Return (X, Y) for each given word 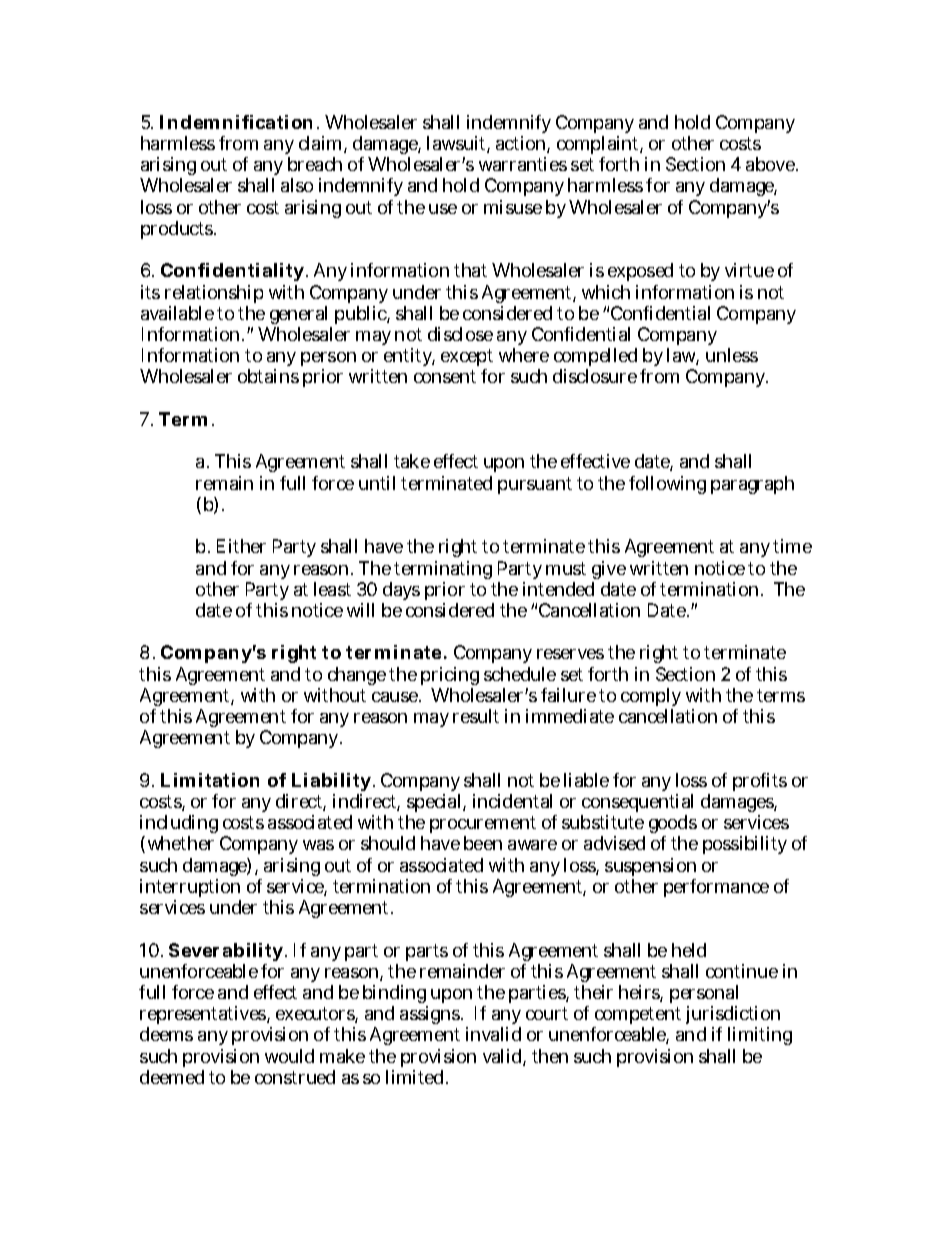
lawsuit (458, 144)
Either (241, 546)
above (772, 164)
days (401, 591)
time (792, 546)
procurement (483, 826)
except (467, 359)
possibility (745, 845)
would (289, 1056)
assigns (431, 1015)
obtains (268, 376)
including (179, 826)
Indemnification (239, 122)
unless (732, 355)
